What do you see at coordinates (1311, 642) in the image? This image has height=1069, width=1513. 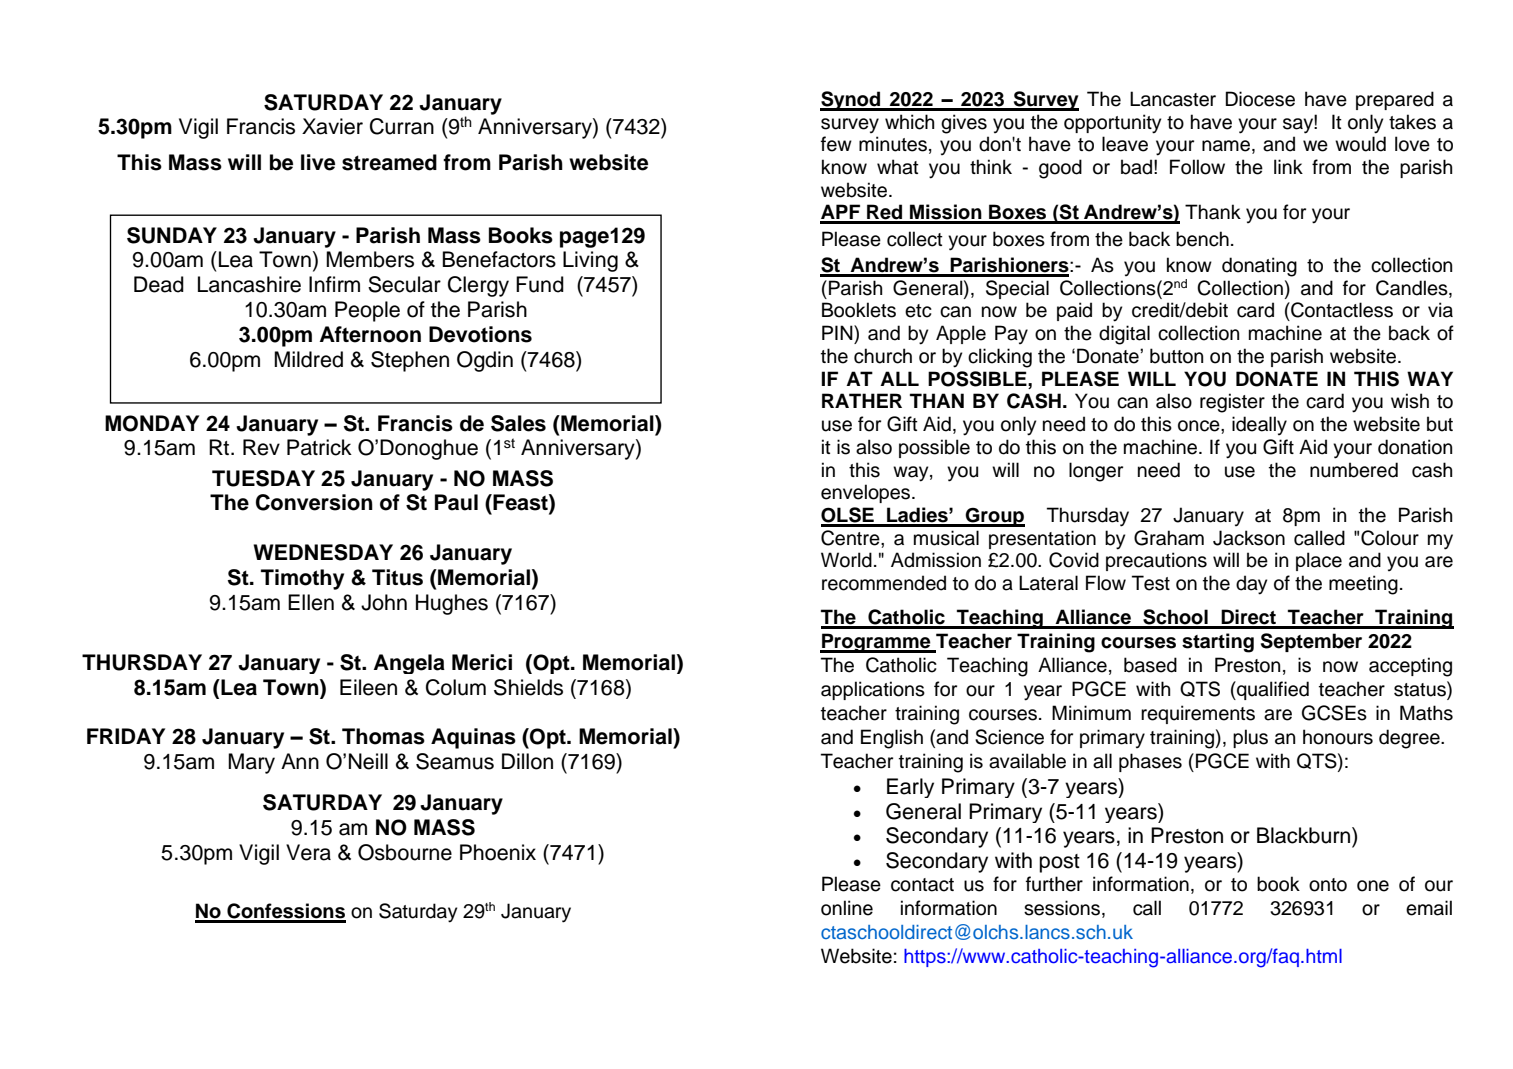 I see `September` at bounding box center [1311, 642].
